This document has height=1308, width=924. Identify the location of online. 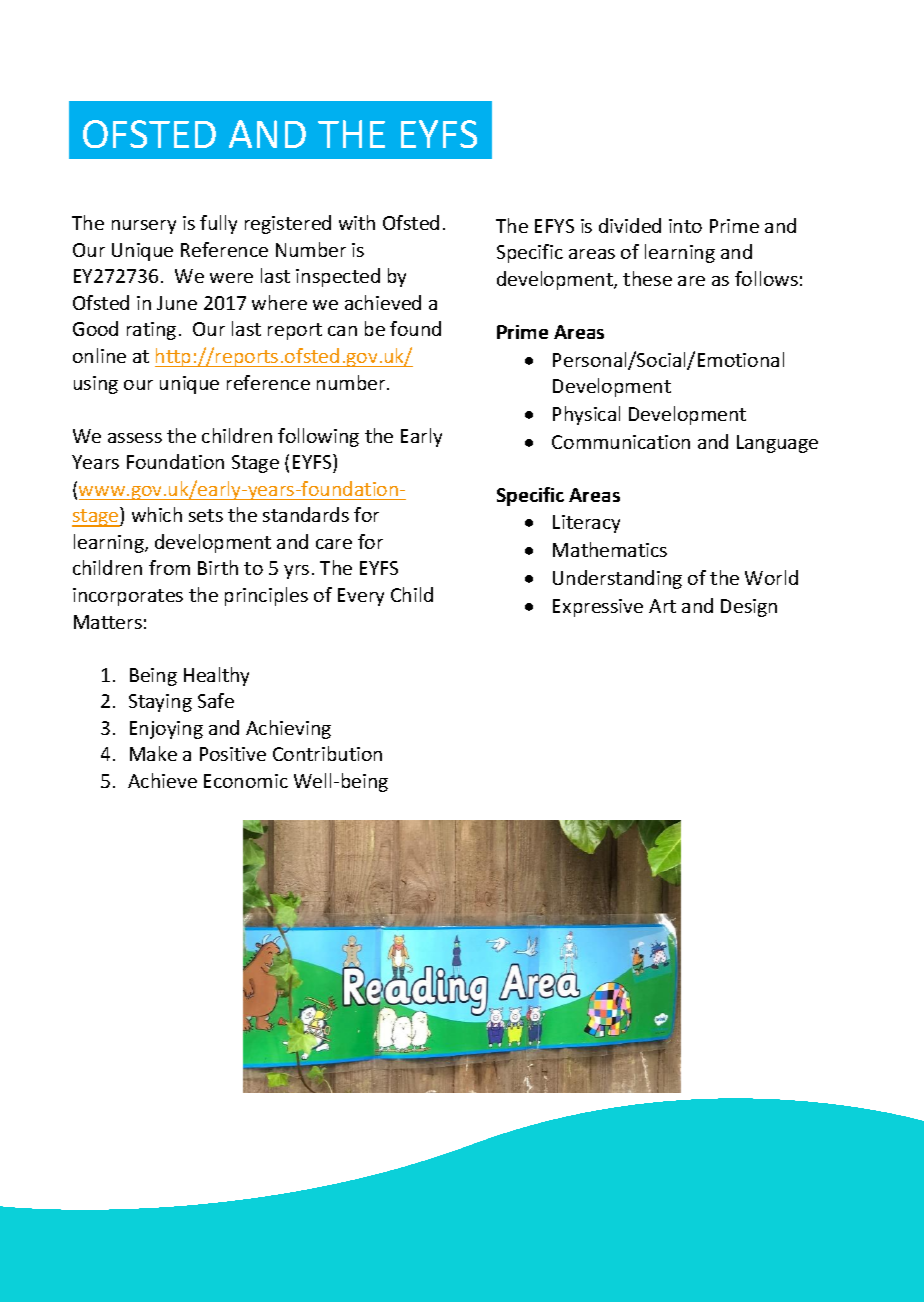
(99, 355).
